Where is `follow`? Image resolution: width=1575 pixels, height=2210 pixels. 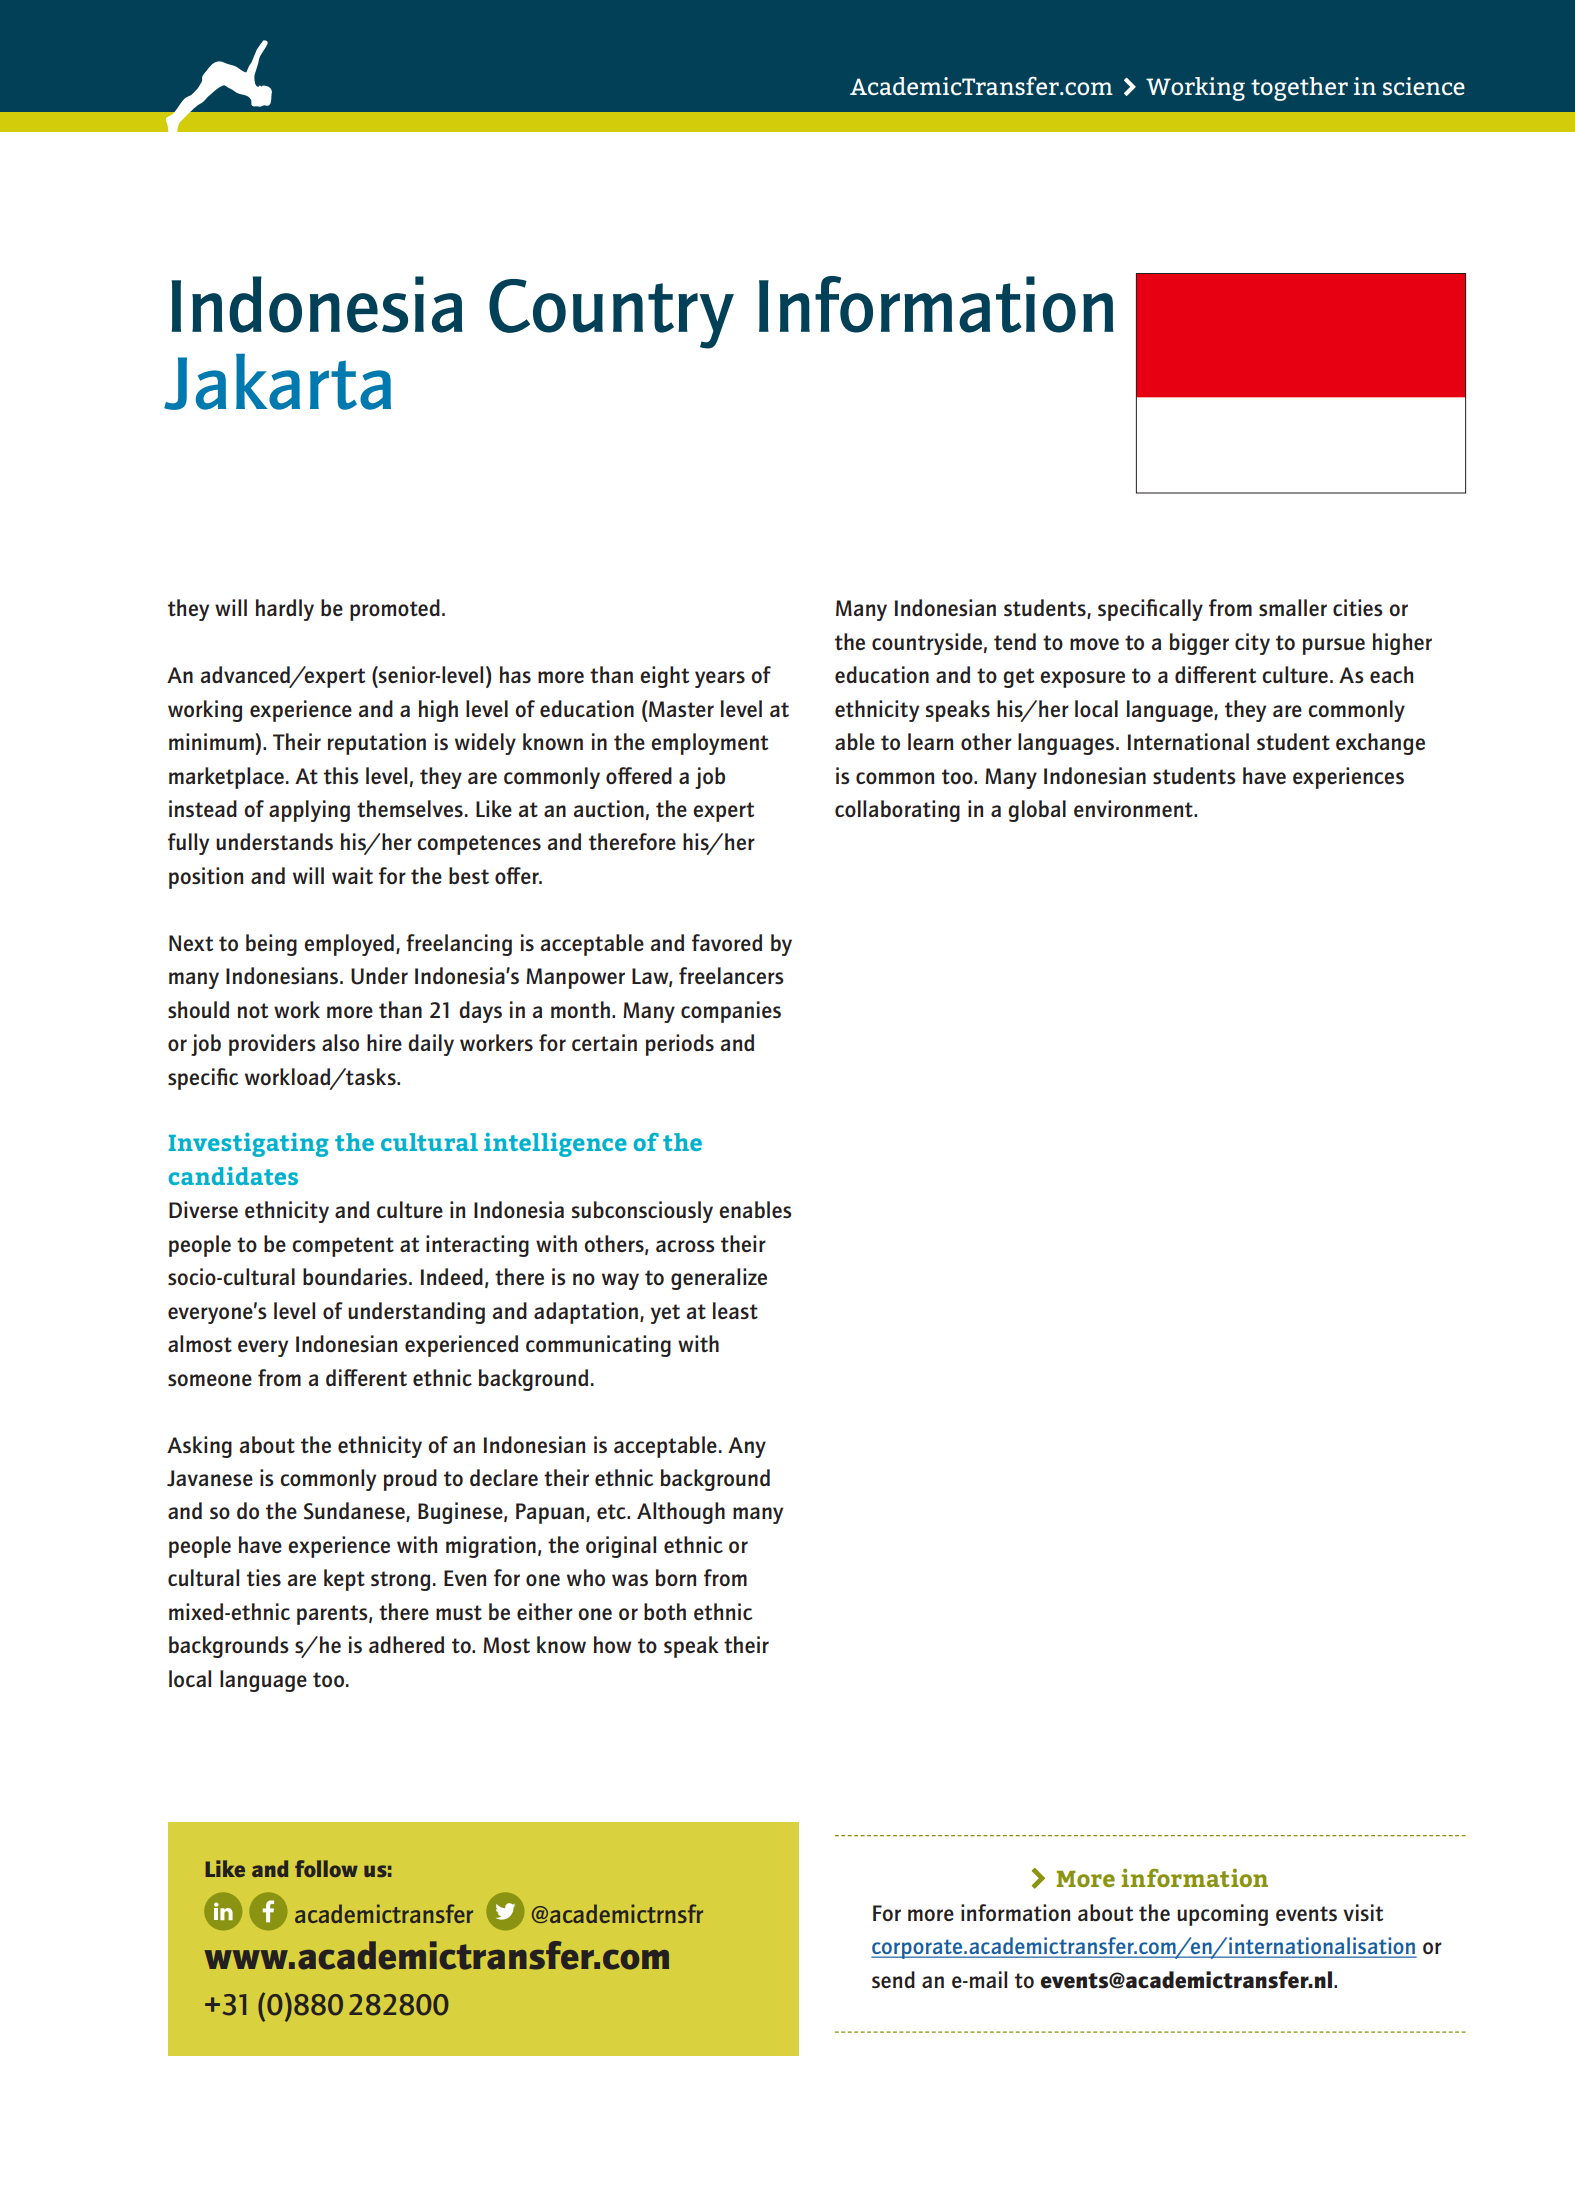 follow is located at coordinates (326, 1868).
